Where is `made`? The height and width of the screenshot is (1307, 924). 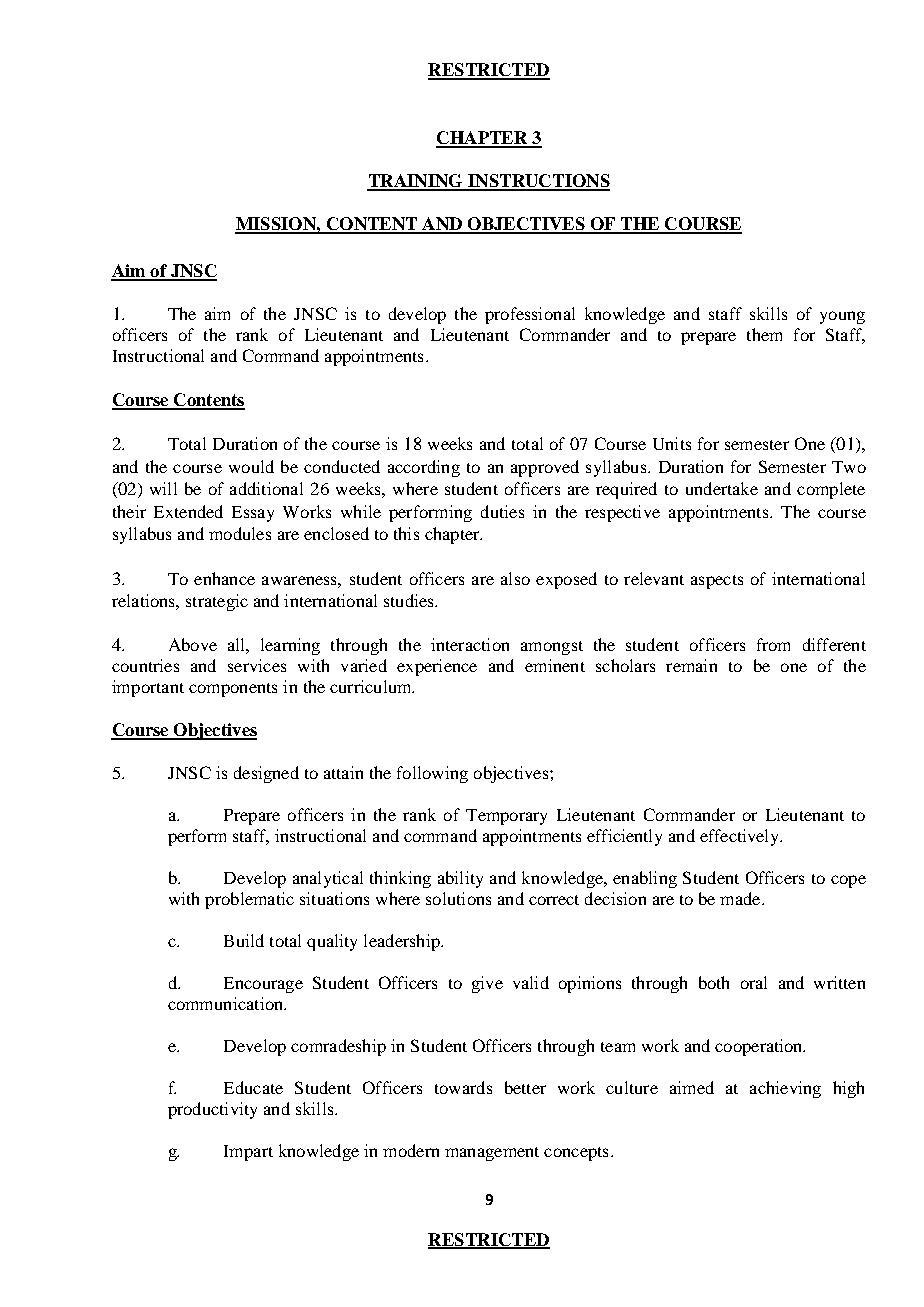 made is located at coordinates (741, 898).
